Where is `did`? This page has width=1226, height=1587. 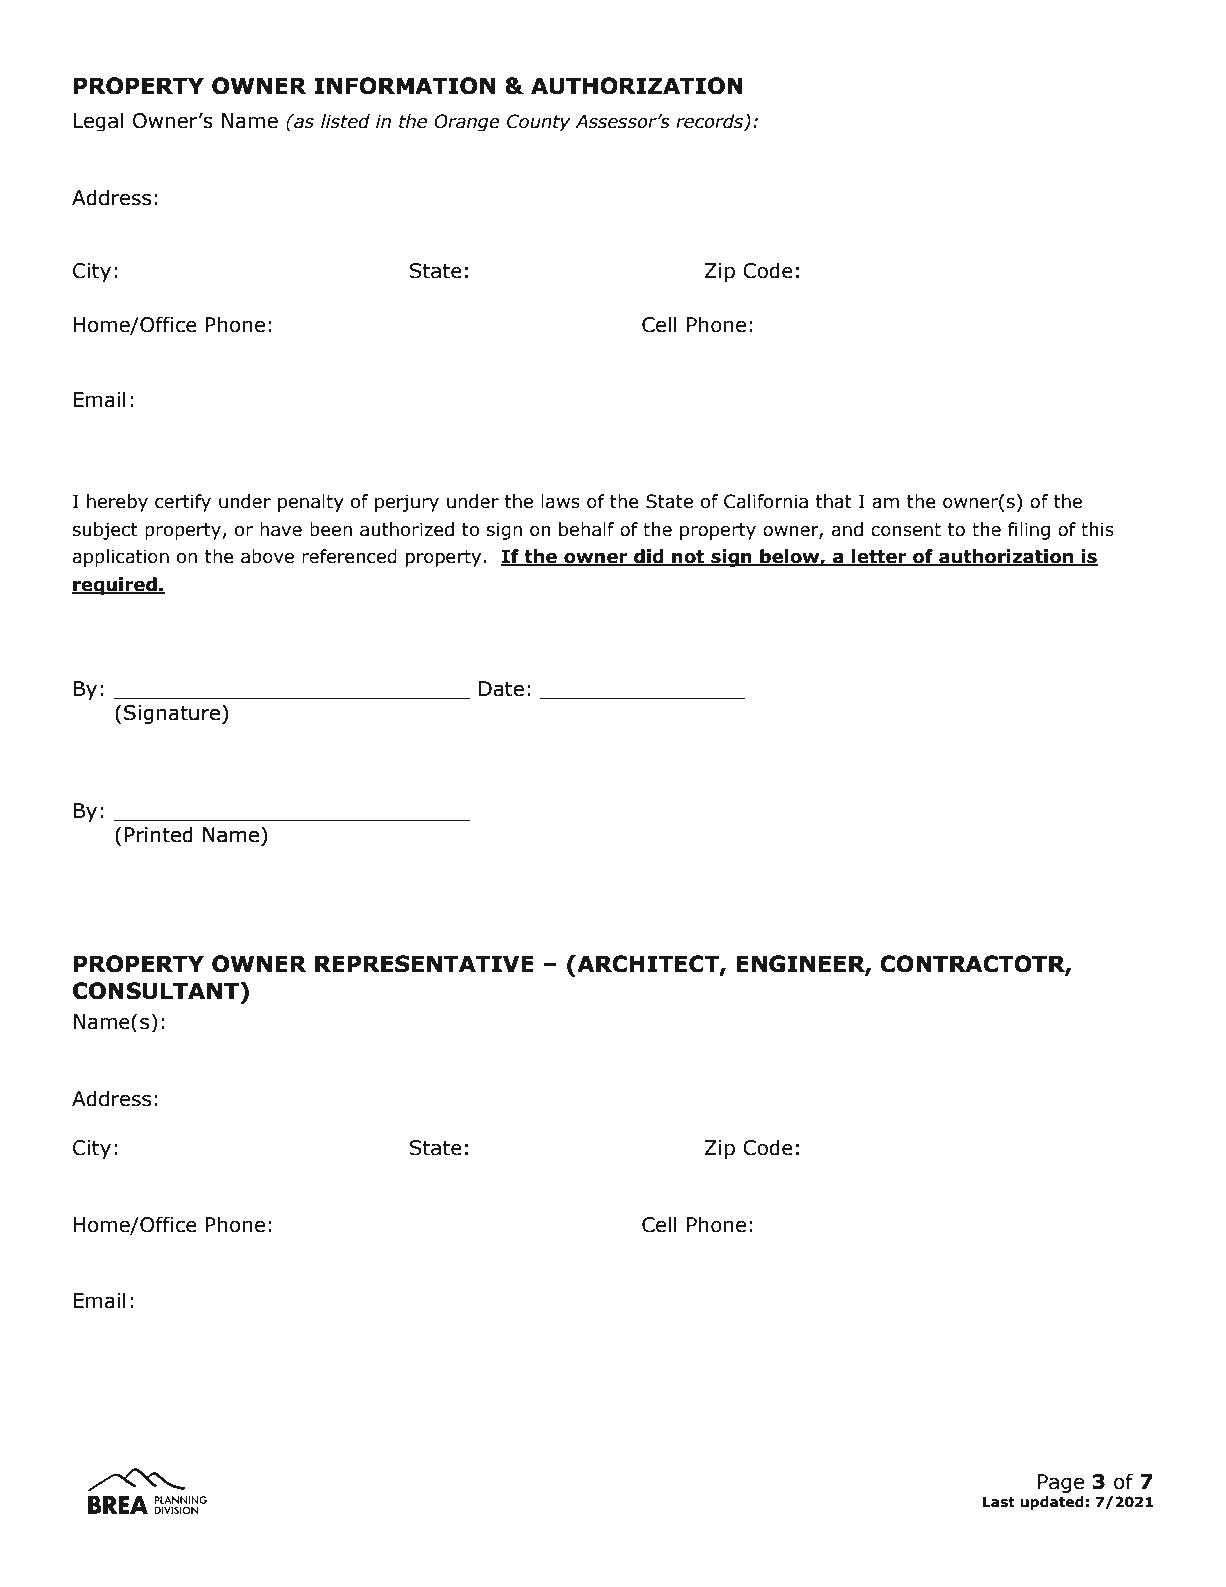 did is located at coordinates (649, 557).
